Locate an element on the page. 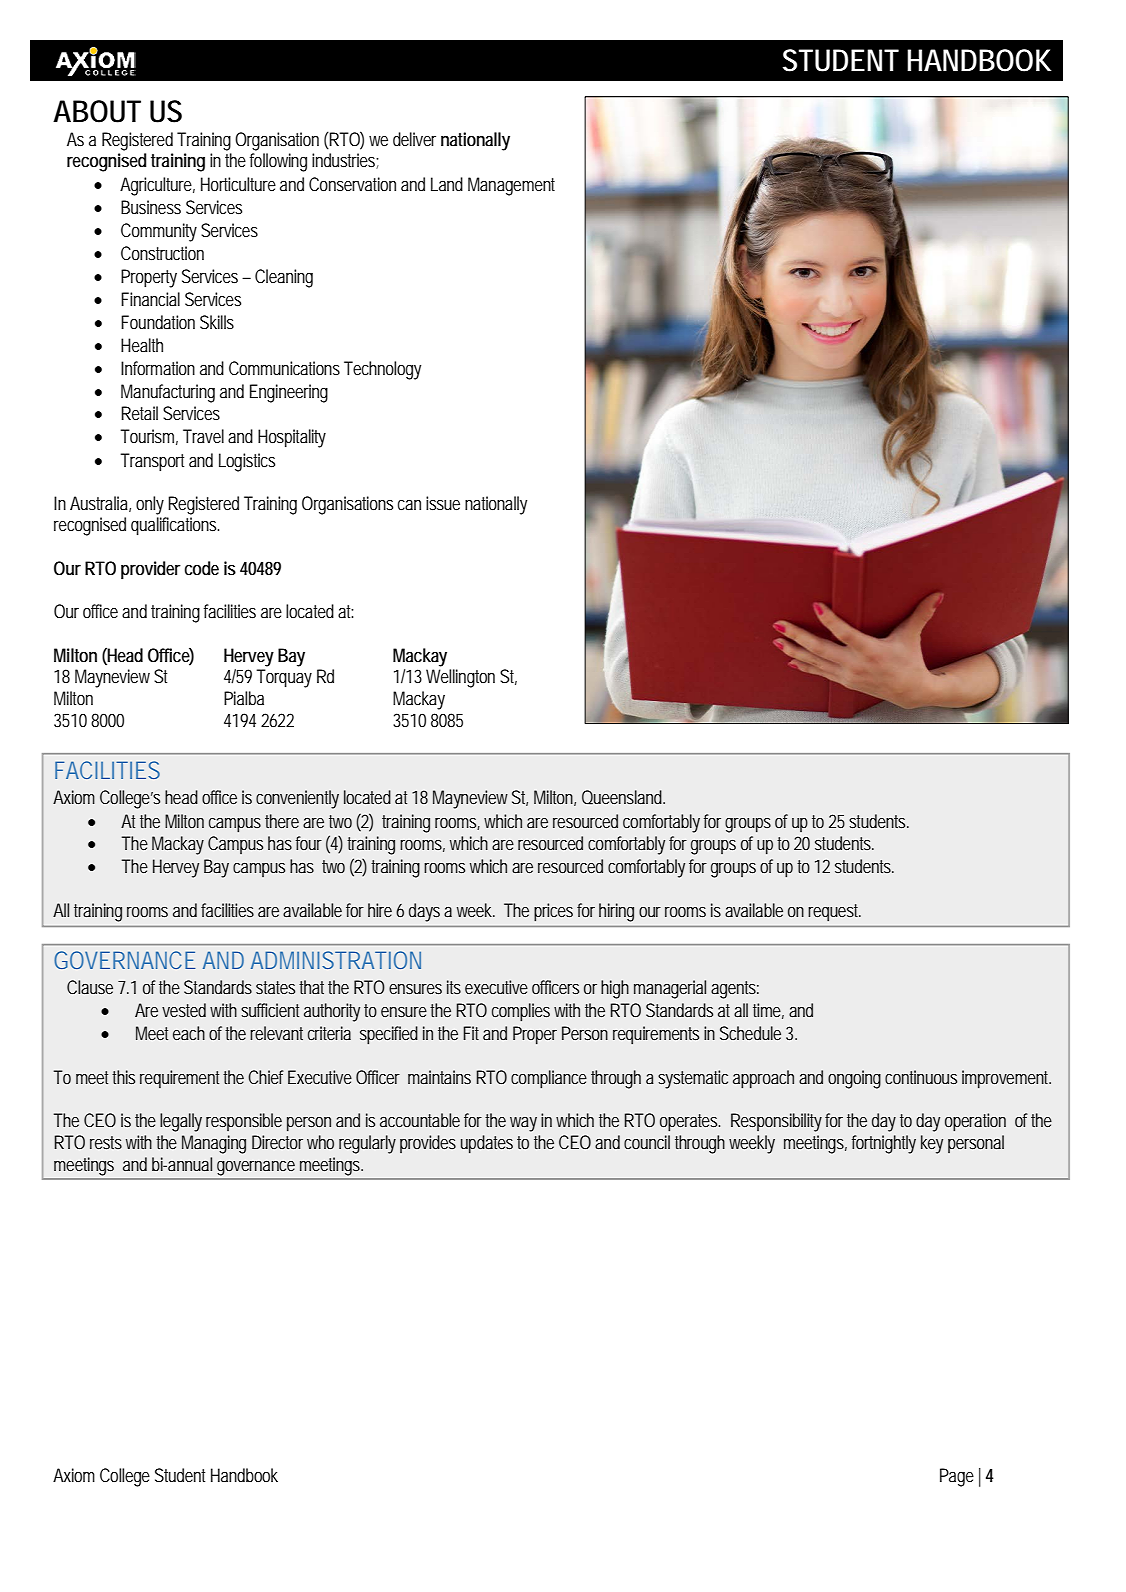 The height and width of the document is (1592, 1126). request is located at coordinates (834, 912).
